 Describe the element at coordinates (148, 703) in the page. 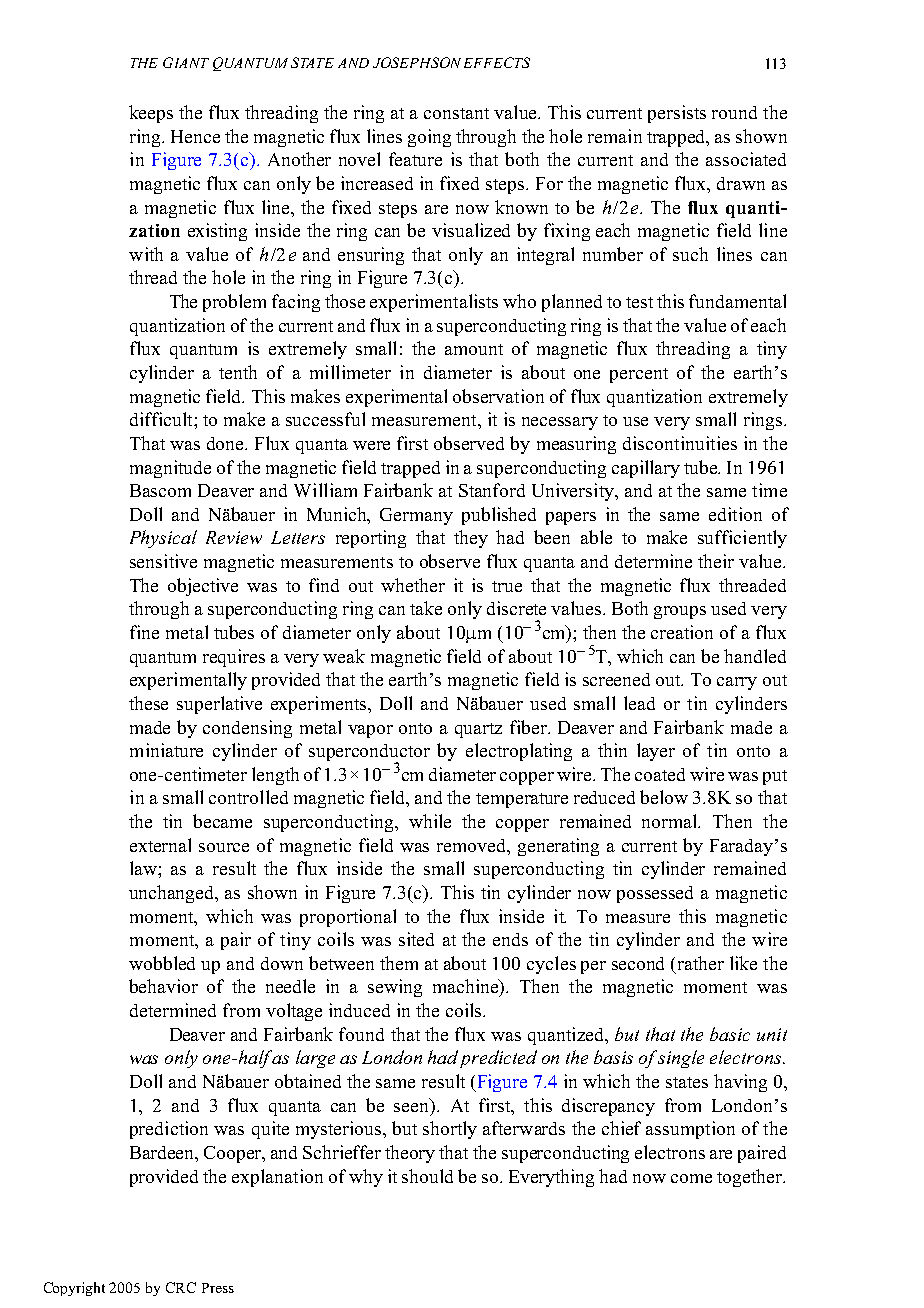

I see `these` at that location.
